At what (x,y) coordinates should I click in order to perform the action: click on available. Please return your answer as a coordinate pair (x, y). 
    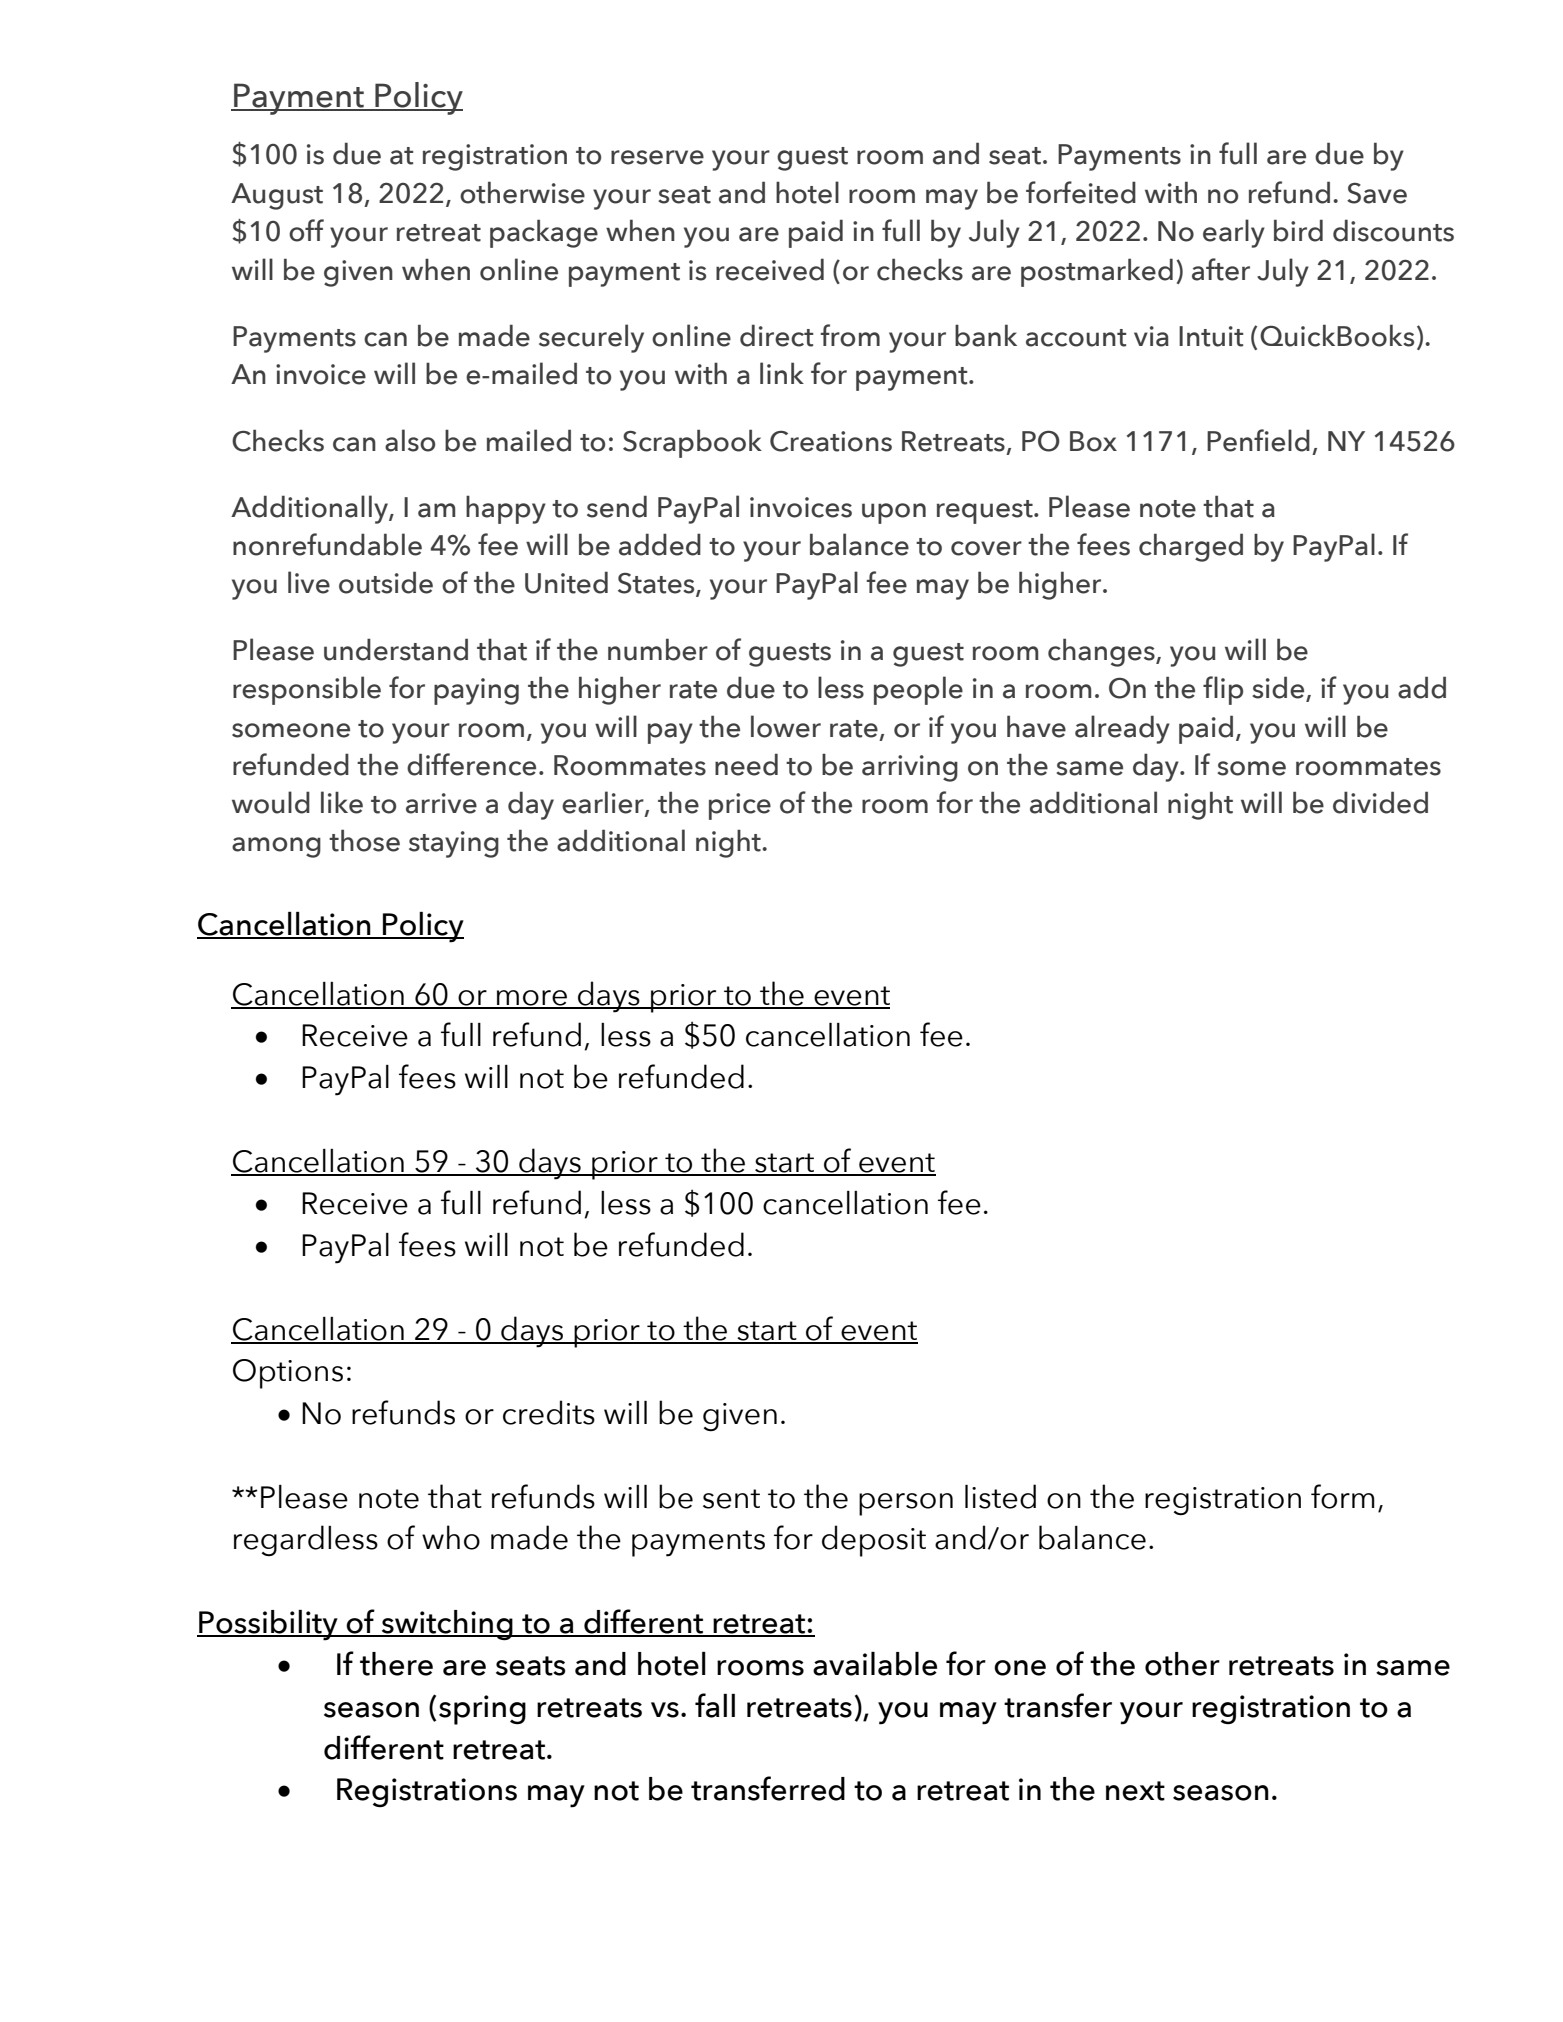
    Looking at the image, I should click on (875, 1664).
